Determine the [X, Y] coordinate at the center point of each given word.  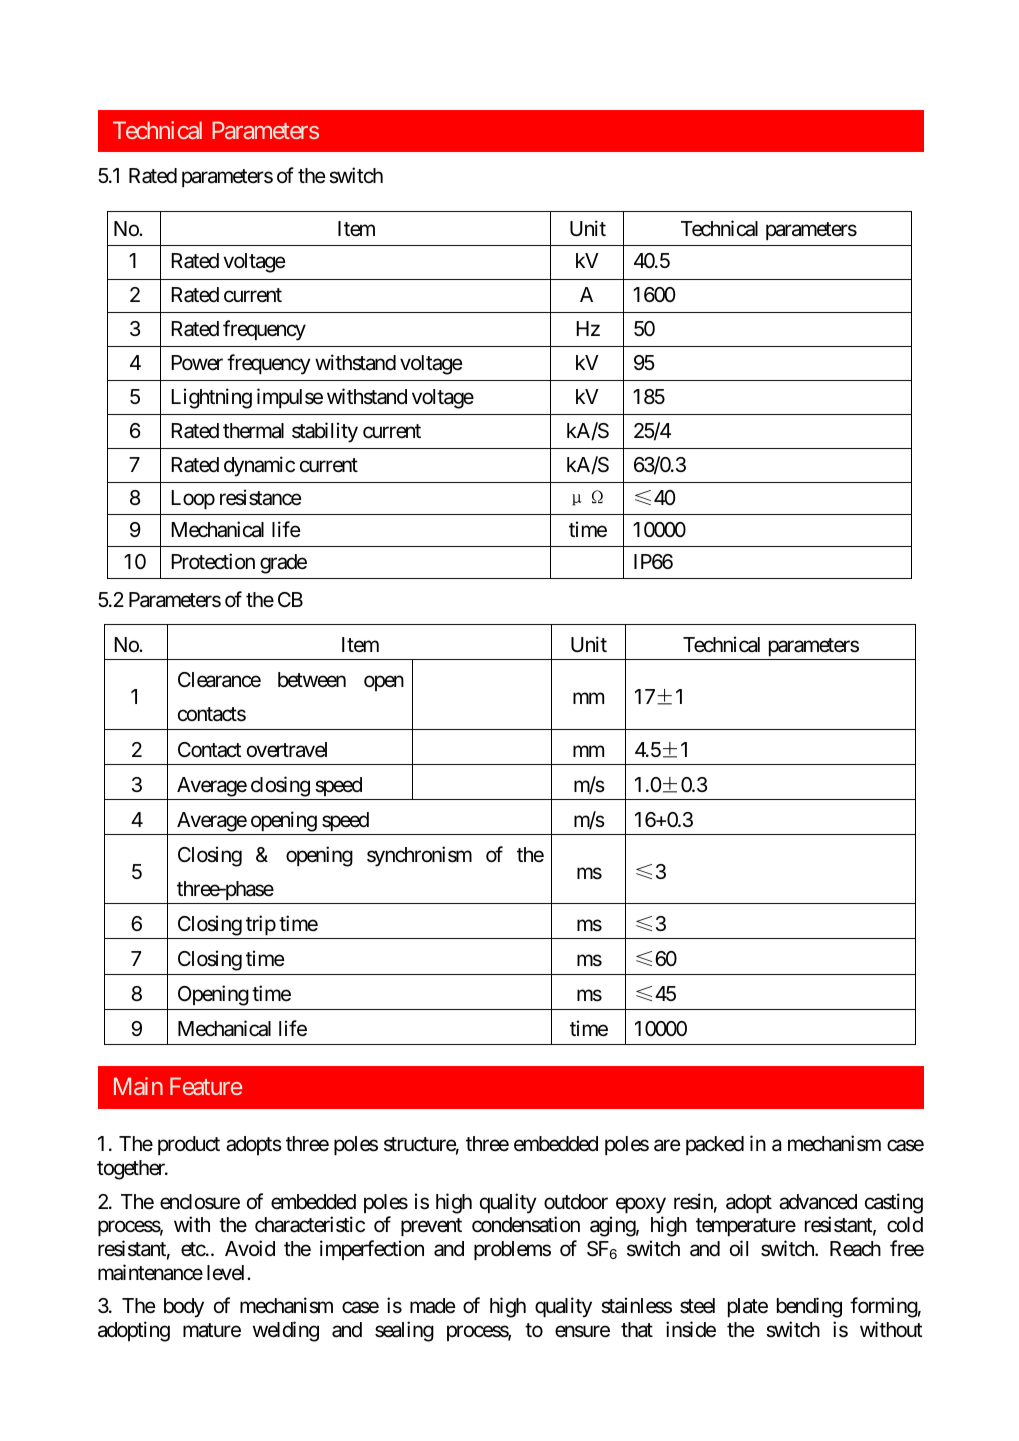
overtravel [287, 750]
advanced [818, 1202]
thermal [253, 431]
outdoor [576, 1202]
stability [325, 432]
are [667, 1146]
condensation [526, 1224]
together [132, 1170]
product [189, 1145]
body [184, 1308]
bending [809, 1307]
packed [715, 1145]
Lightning [211, 398]
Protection [213, 561]
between [312, 680]
